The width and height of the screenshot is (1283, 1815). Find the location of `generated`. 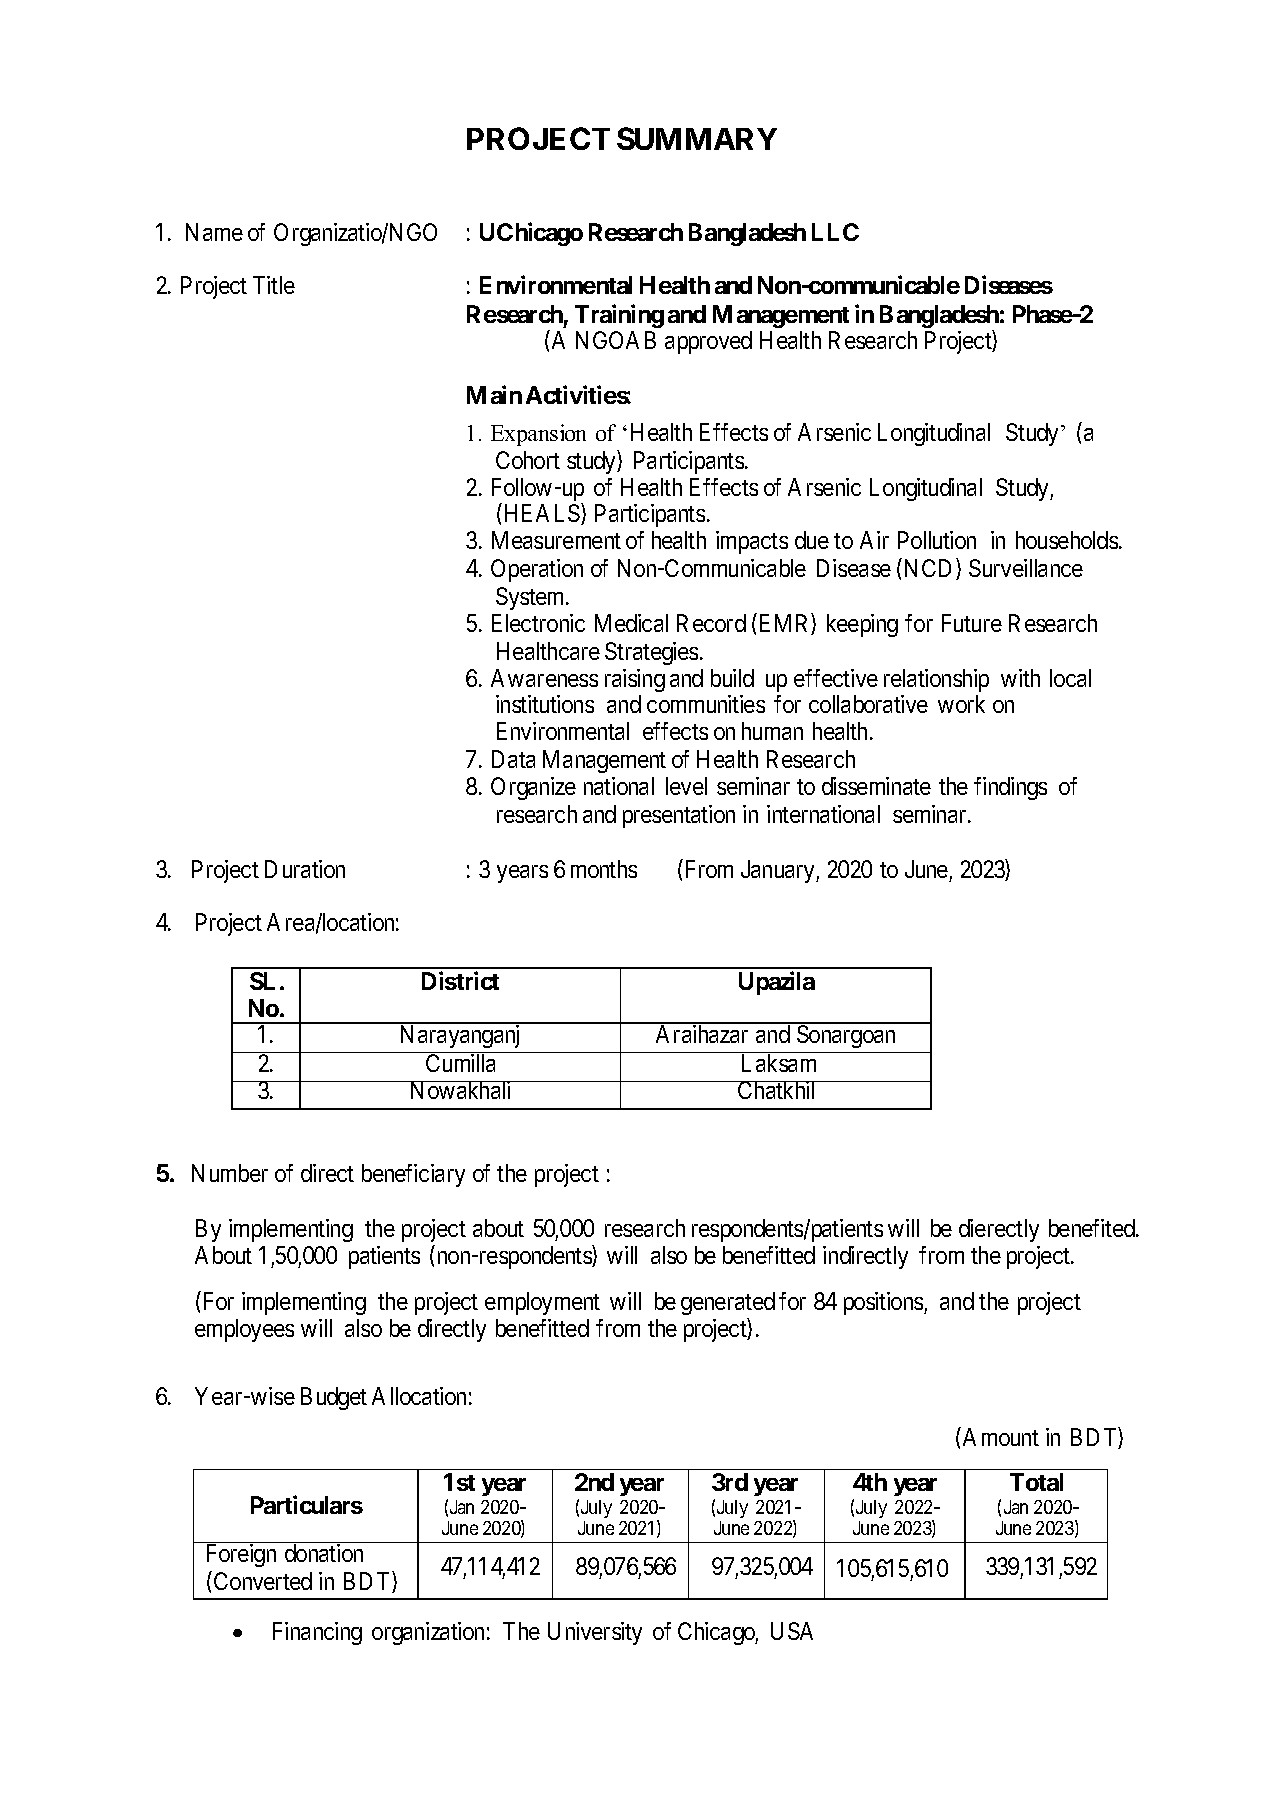

generated is located at coordinates (728, 1303).
